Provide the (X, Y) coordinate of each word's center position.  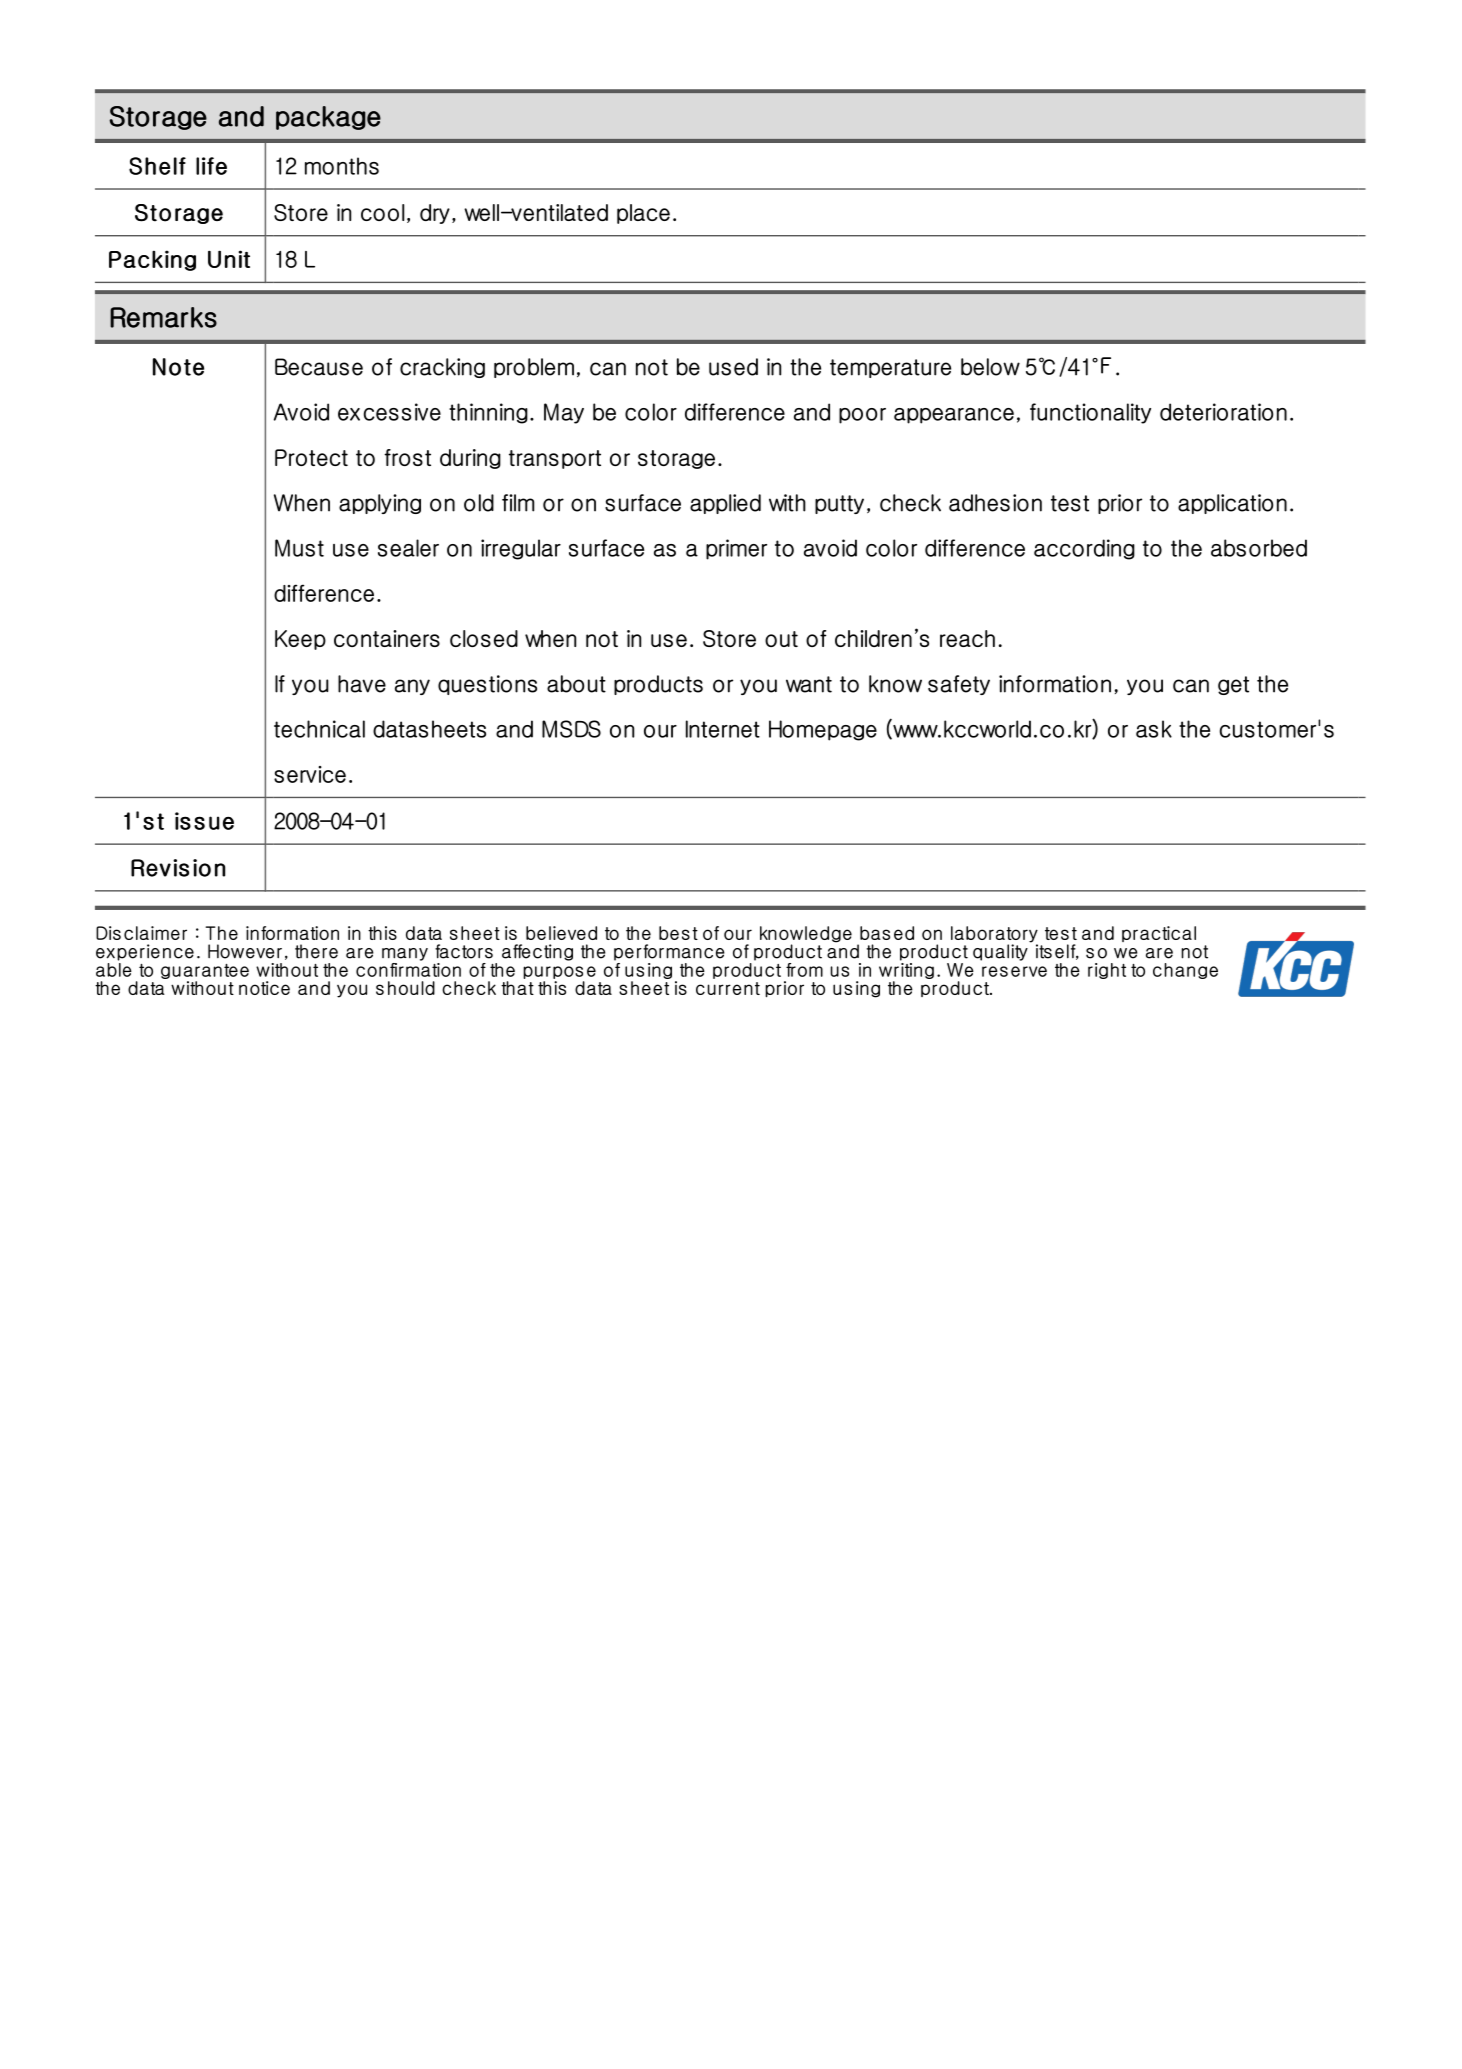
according (1084, 549)
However (245, 951)
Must (299, 548)
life (211, 166)
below (990, 367)
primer (736, 549)
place (643, 214)
